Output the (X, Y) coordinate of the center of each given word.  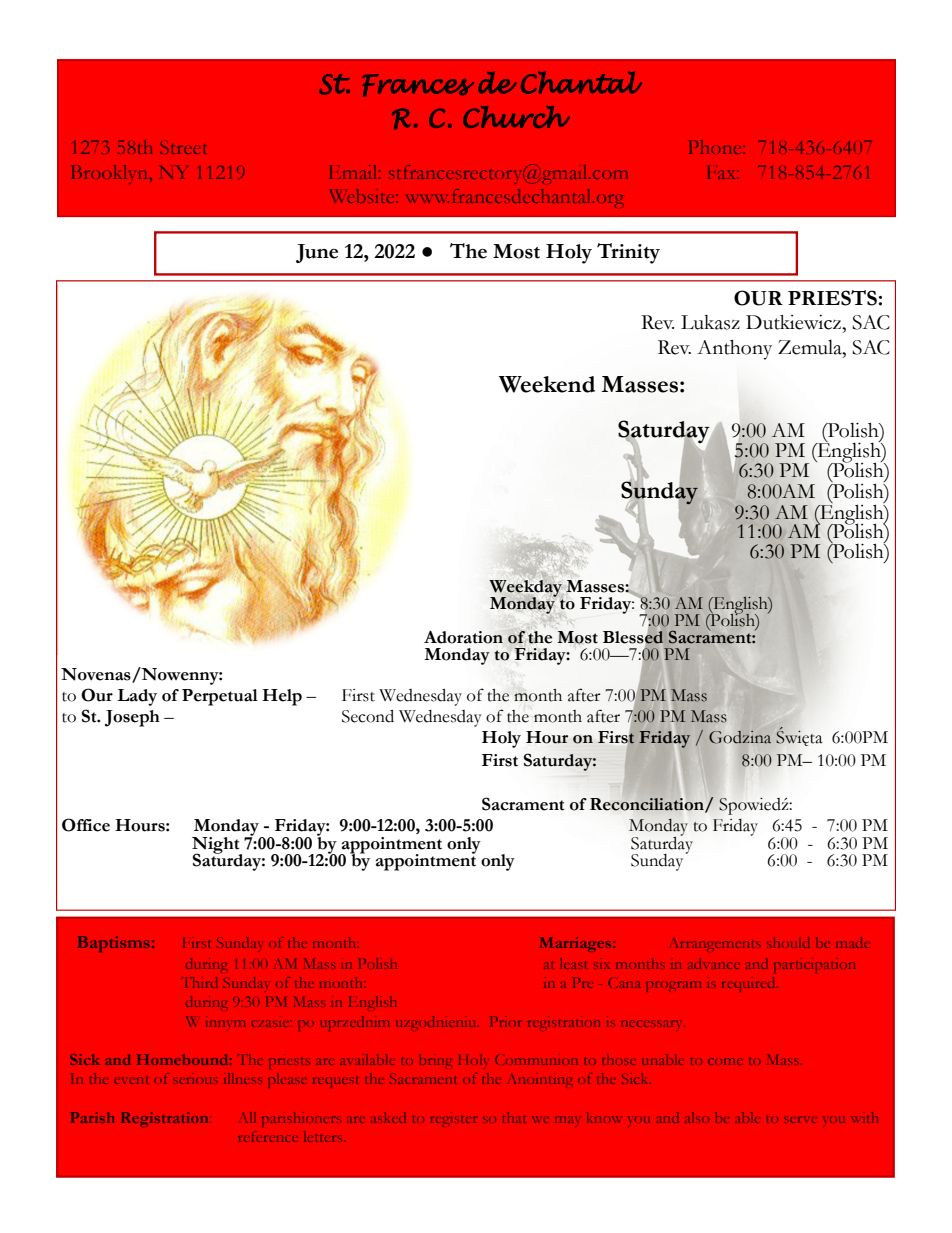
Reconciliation (648, 805)
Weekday (526, 589)
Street (183, 147)
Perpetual (220, 697)
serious (195, 1078)
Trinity (628, 253)
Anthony (734, 349)
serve (800, 1119)
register (453, 1119)
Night (217, 846)
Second (368, 716)
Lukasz (710, 322)
